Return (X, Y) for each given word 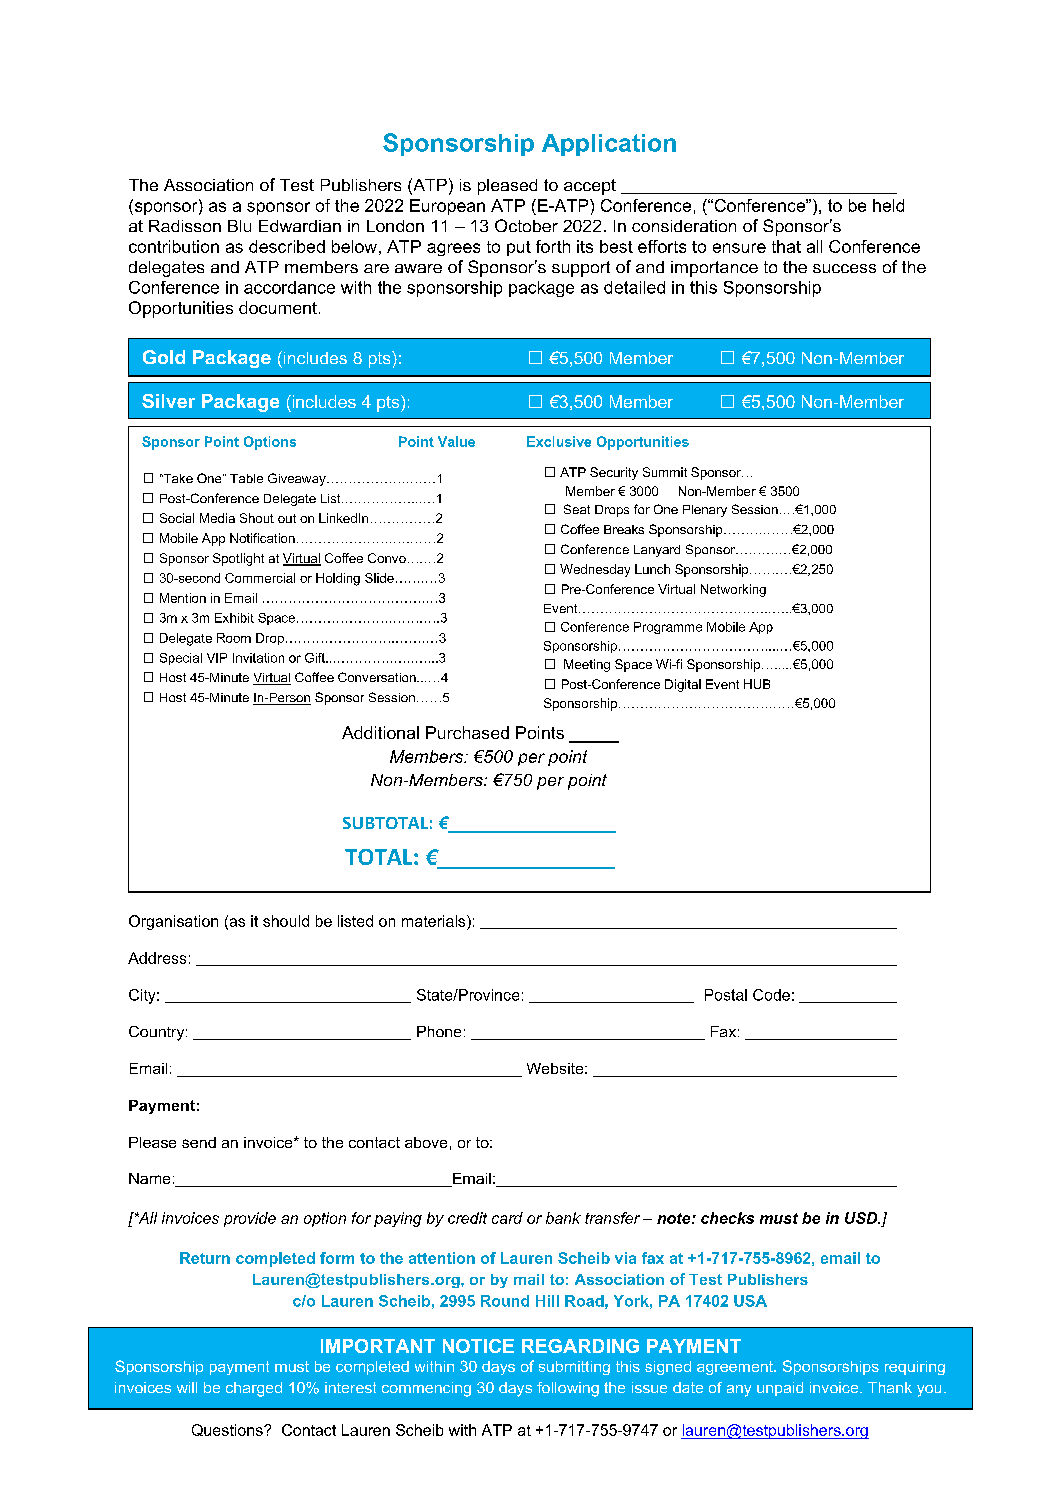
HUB (757, 684)
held (888, 205)
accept (590, 187)
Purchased (467, 732)
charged (254, 1389)
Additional (380, 732)
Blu (239, 226)
